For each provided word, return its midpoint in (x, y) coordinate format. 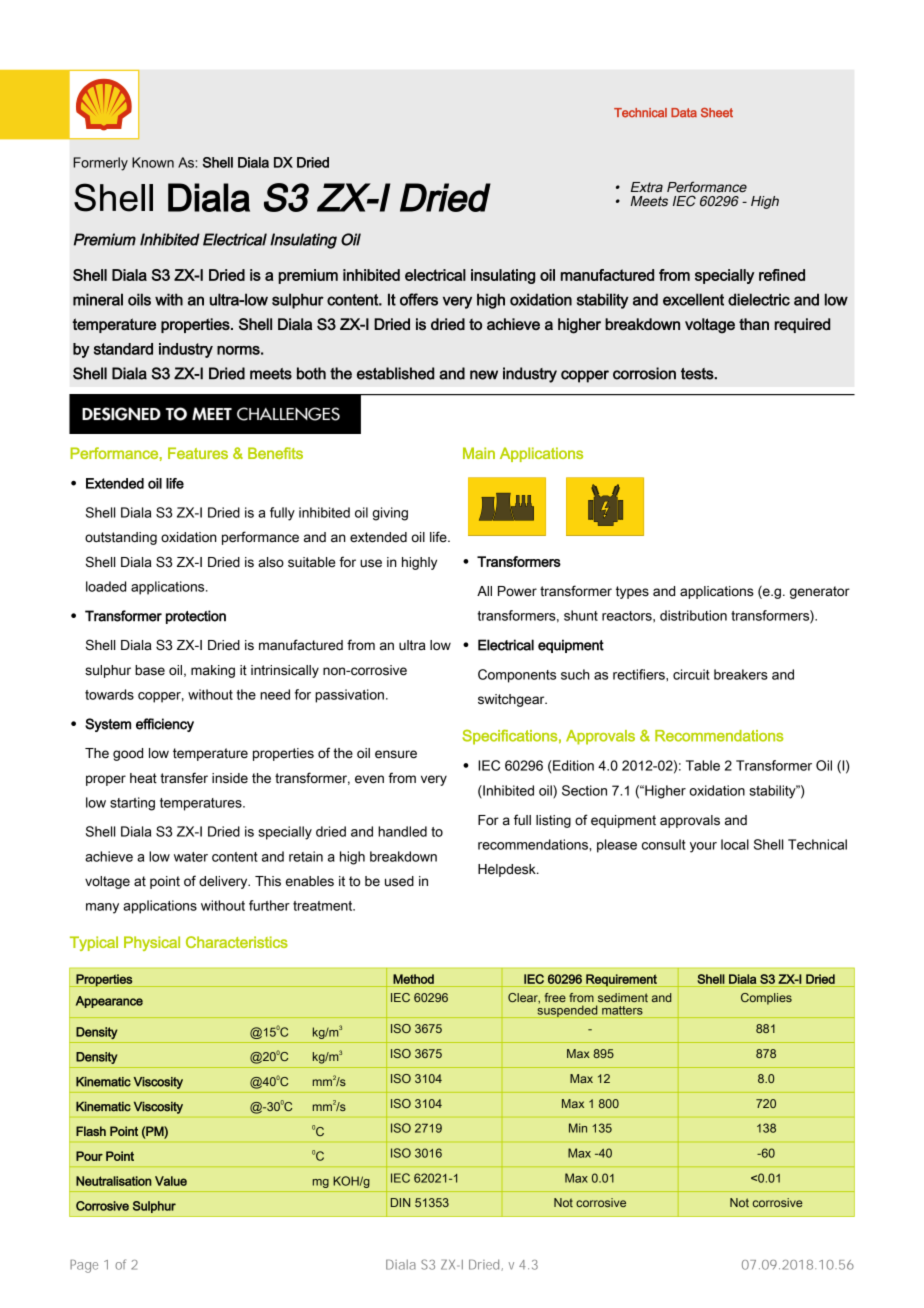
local (735, 844)
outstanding (121, 538)
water (191, 857)
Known (153, 162)
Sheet (717, 113)
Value (171, 1181)
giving (390, 514)
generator (820, 592)
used (399, 881)
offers (419, 299)
